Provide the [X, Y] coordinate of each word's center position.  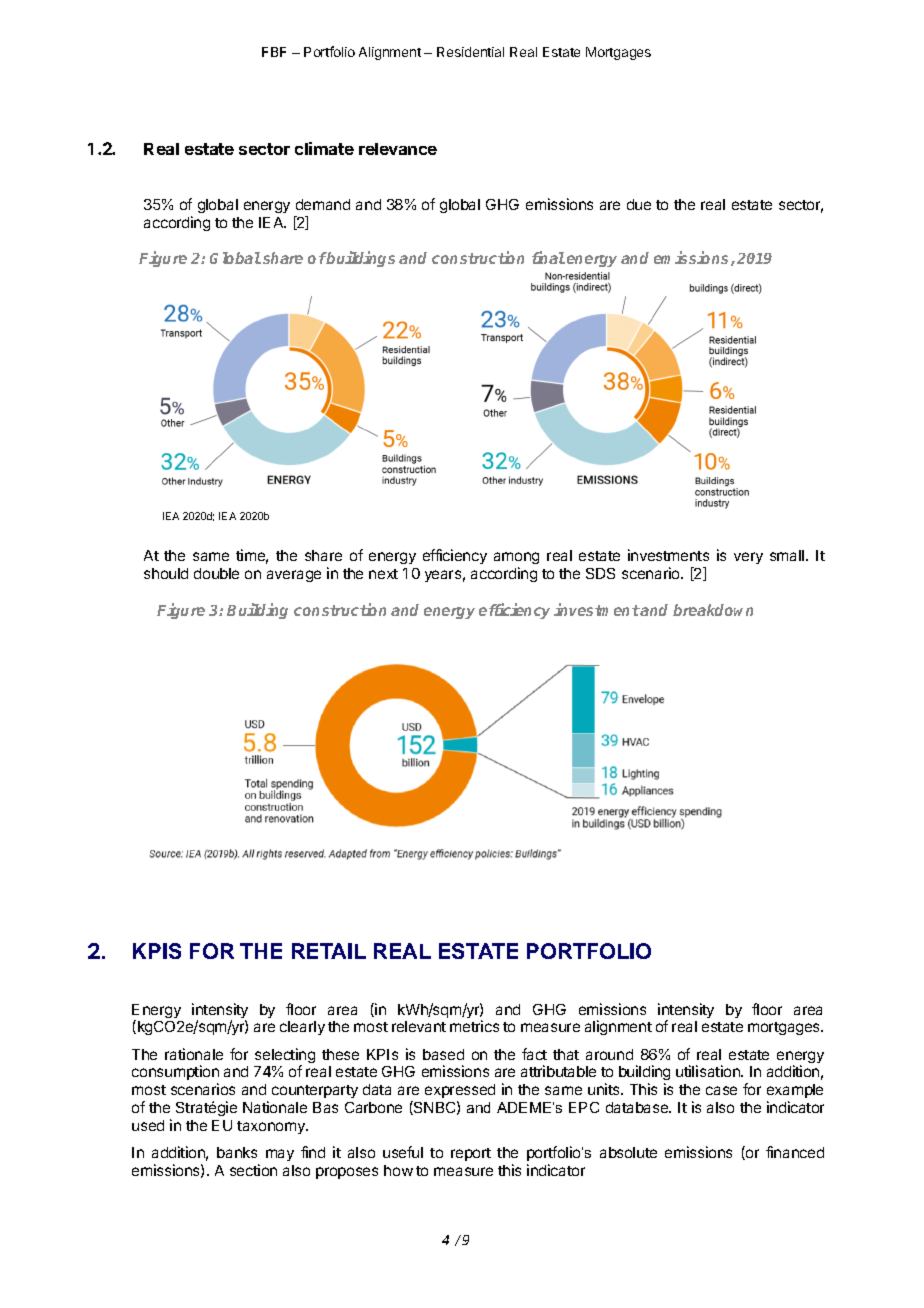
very [748, 558]
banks [237, 1152]
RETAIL [329, 951]
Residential [470, 52]
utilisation [709, 1071]
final [548, 257]
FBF [274, 52]
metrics [474, 1026]
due [639, 204]
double [216, 573]
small [788, 555]
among [516, 560]
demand [323, 204]
